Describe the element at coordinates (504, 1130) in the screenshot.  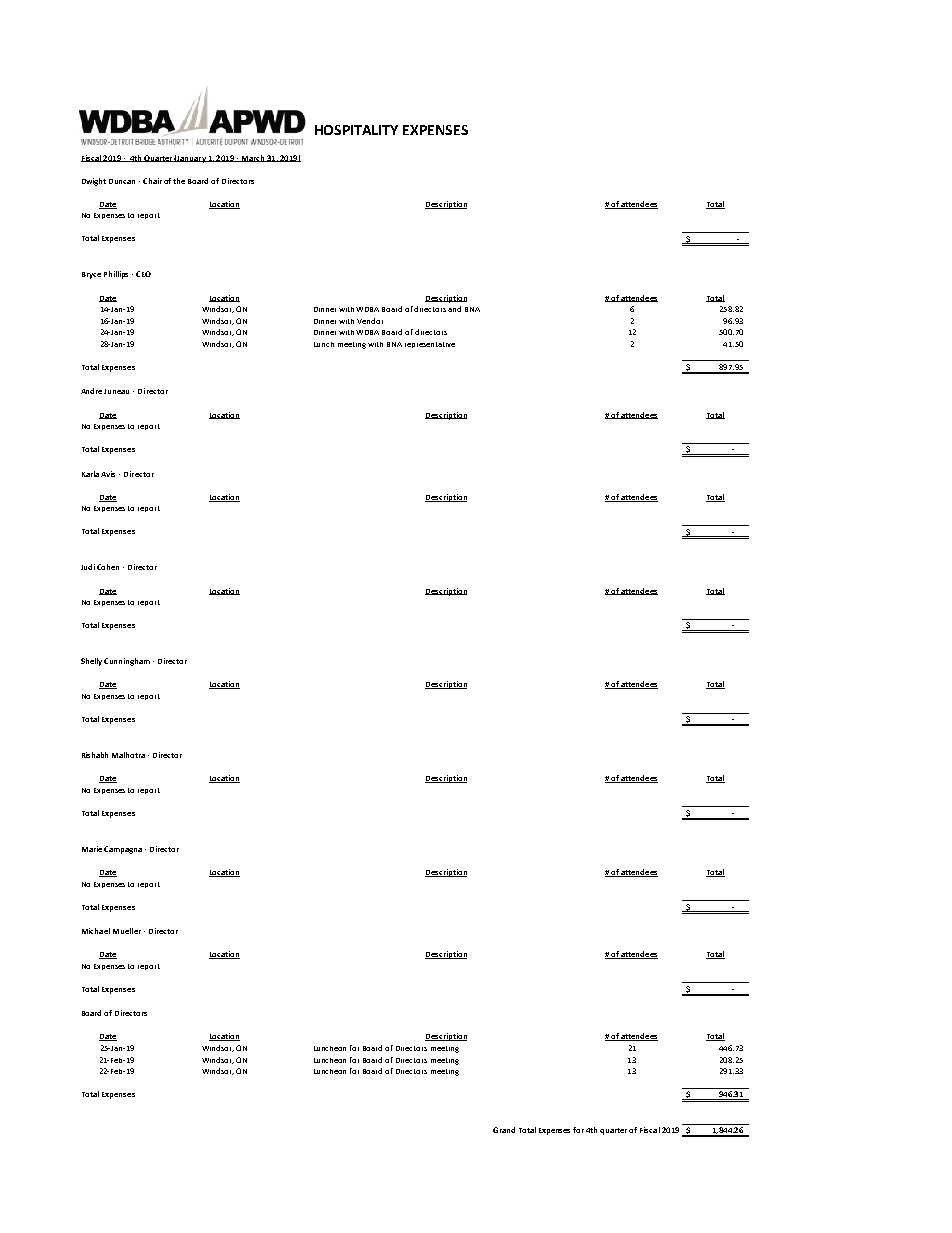
I see `Grand` at that location.
